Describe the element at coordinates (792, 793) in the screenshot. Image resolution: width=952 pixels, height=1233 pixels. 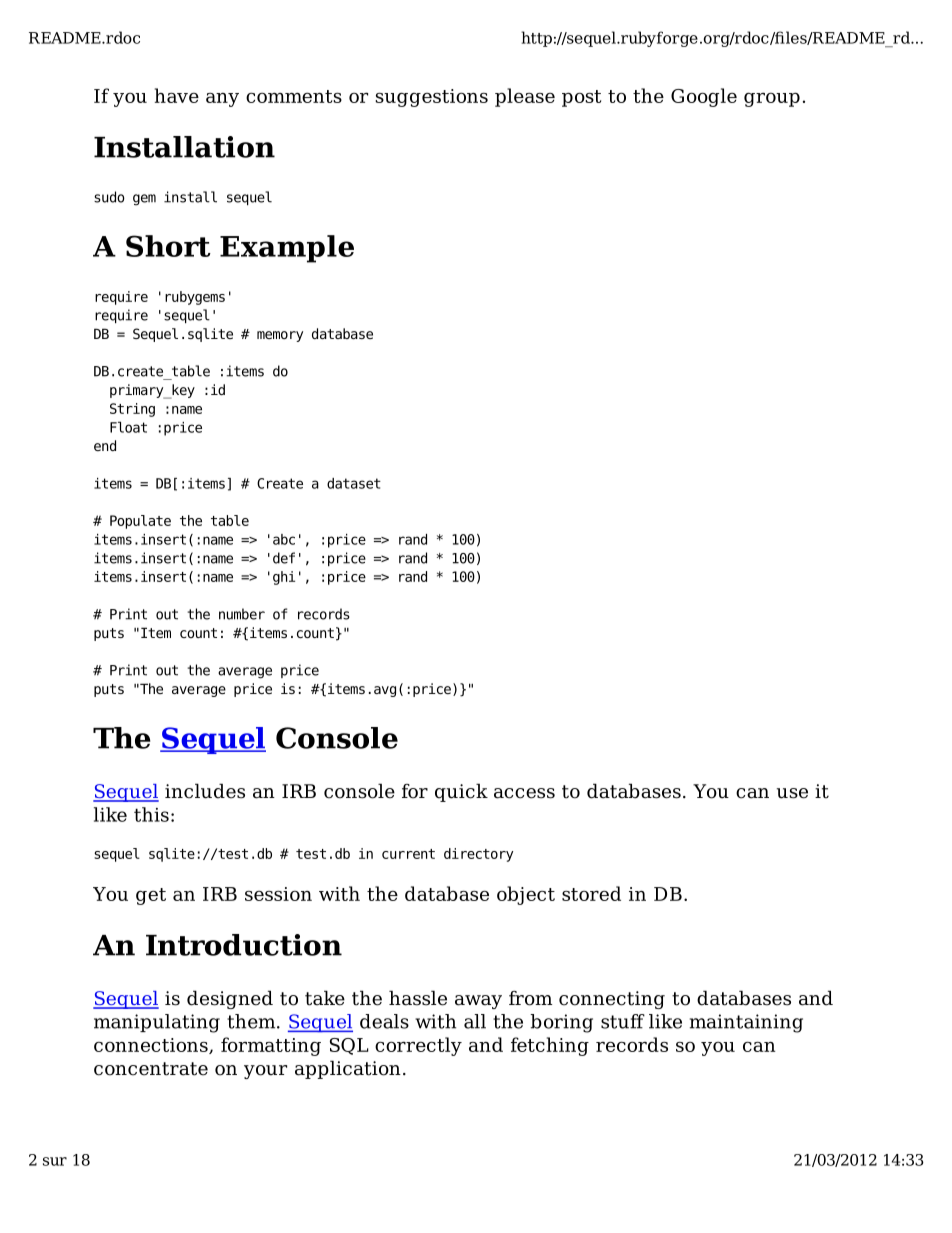
I see `use` at that location.
